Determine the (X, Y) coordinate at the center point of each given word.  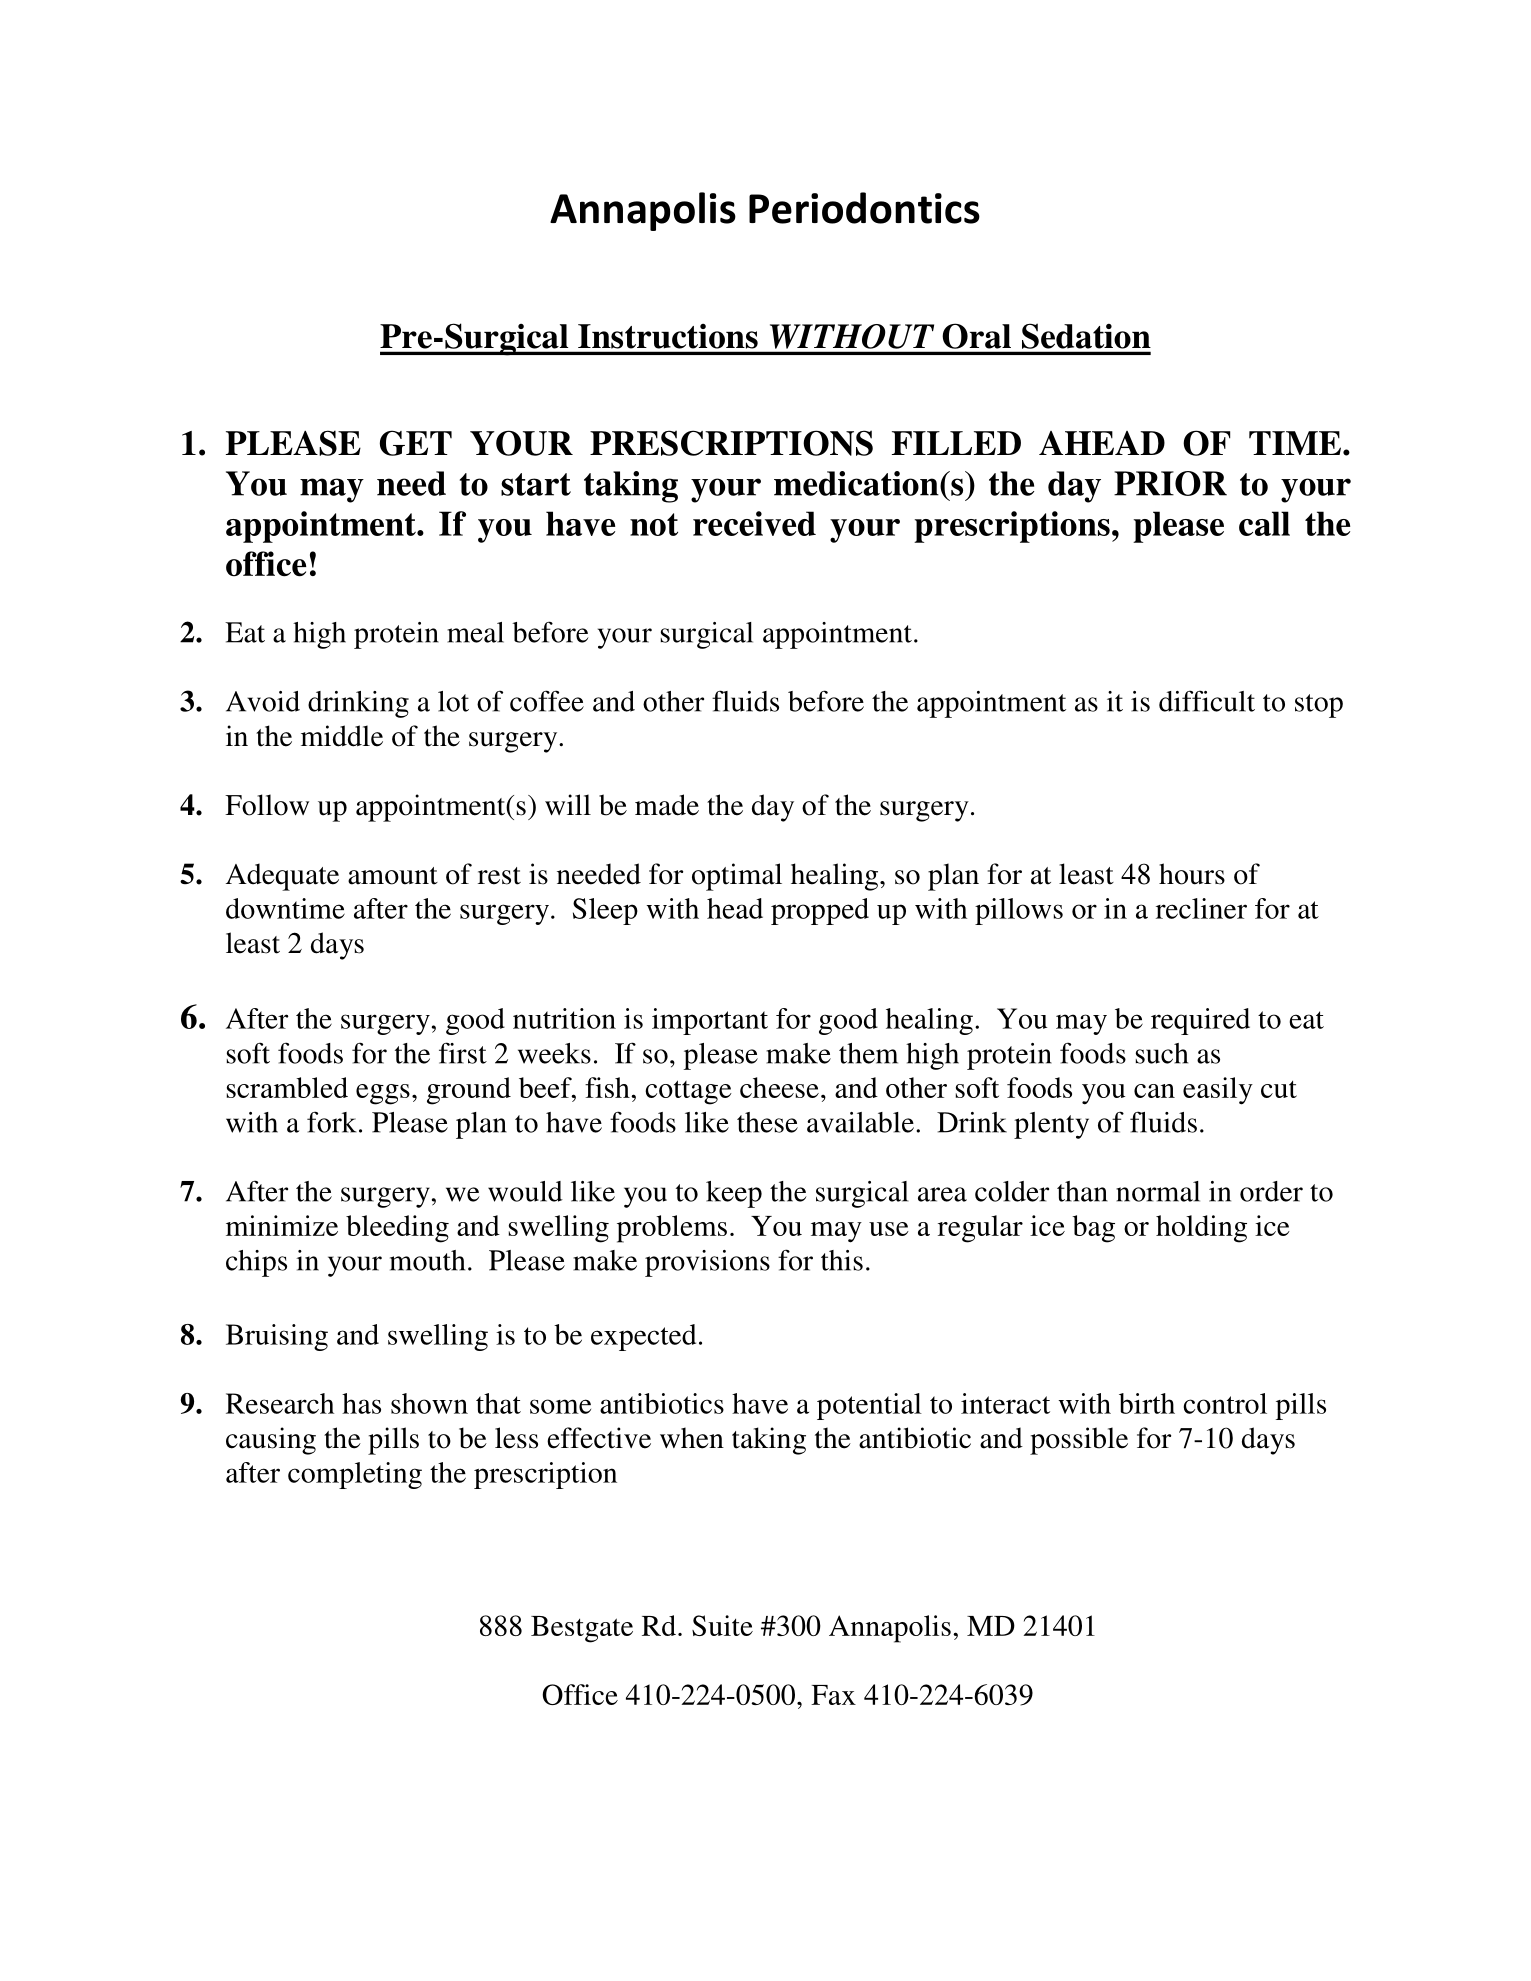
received (754, 523)
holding (1201, 1229)
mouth (427, 1260)
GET (416, 443)
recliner (1201, 908)
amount (393, 876)
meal (475, 632)
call (1264, 523)
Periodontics (864, 208)
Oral (977, 336)
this (842, 1260)
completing (355, 1475)
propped (820, 911)
